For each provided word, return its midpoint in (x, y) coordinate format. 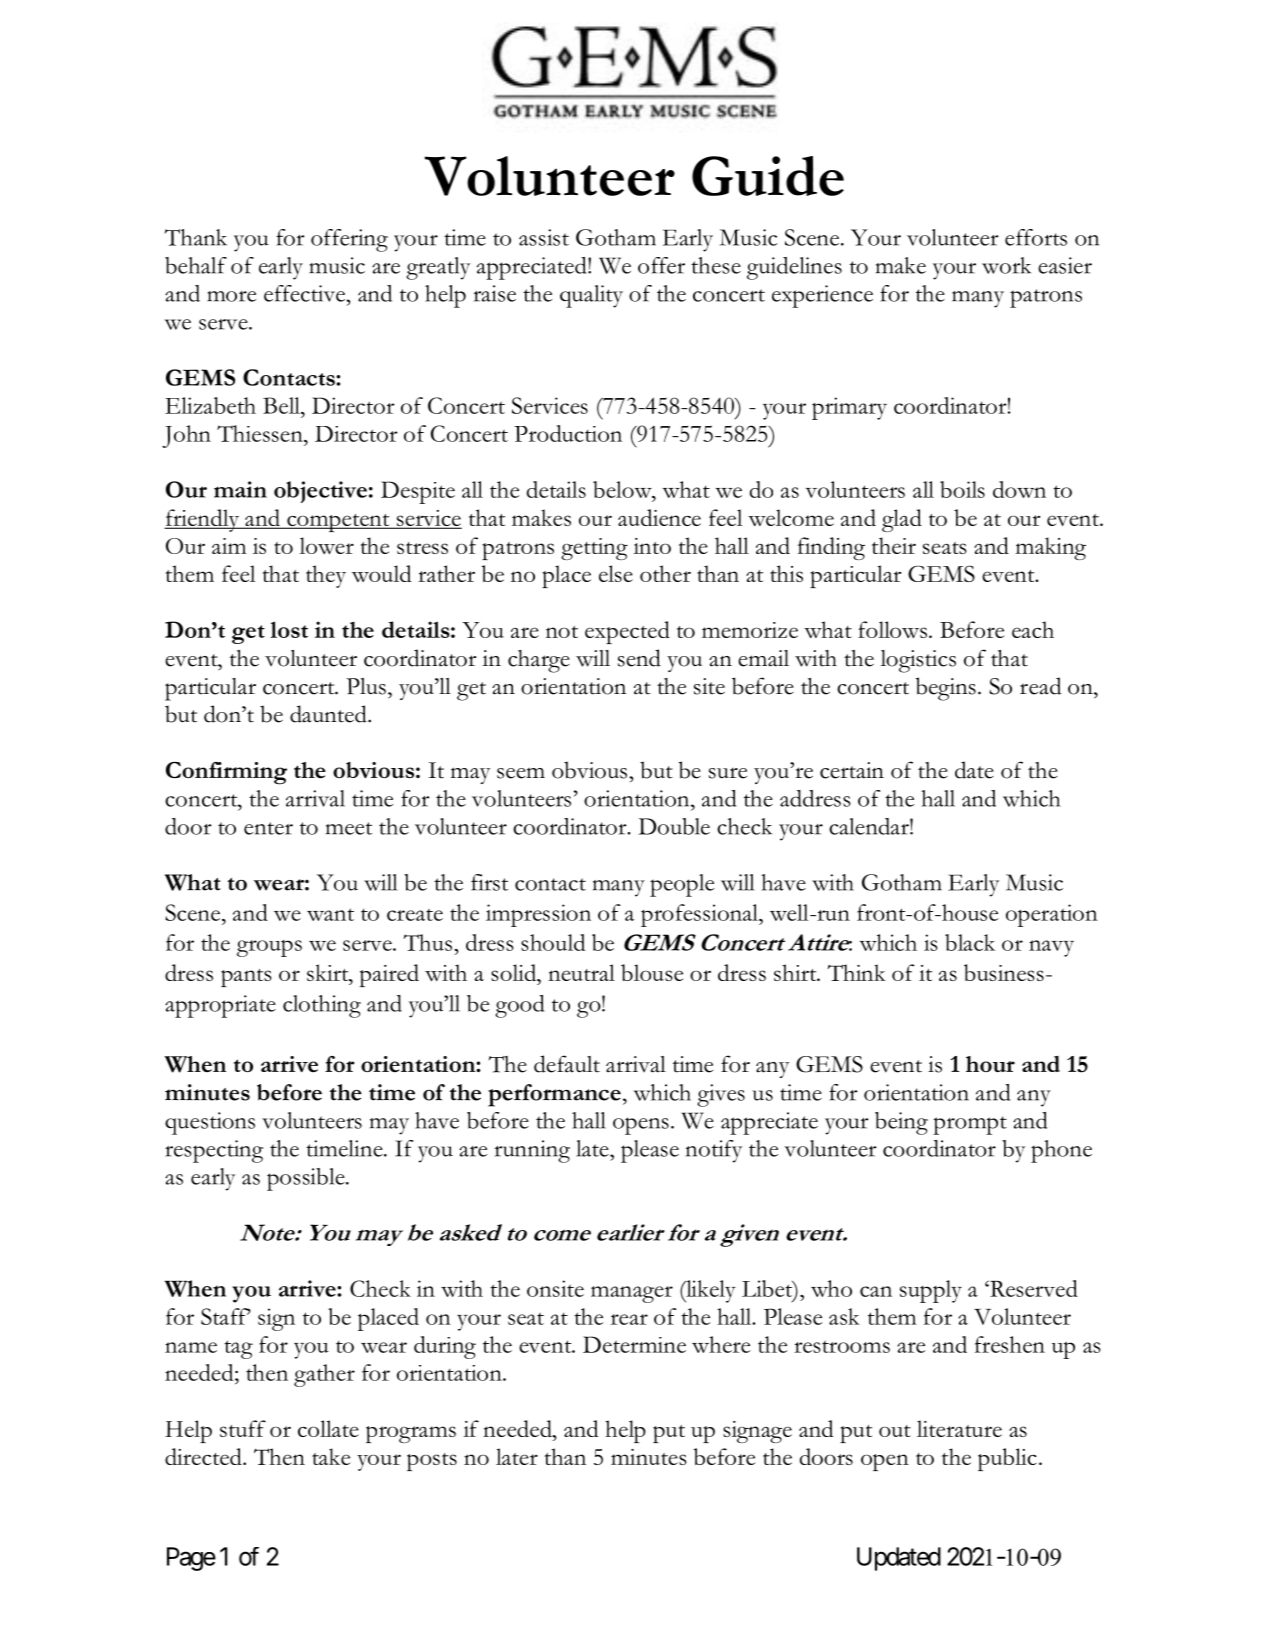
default (567, 1064)
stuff (243, 1428)
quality (591, 296)
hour (990, 1064)
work (1006, 265)
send (639, 658)
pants (246, 978)
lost (289, 629)
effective (306, 293)
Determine (634, 1344)
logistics (918, 661)
